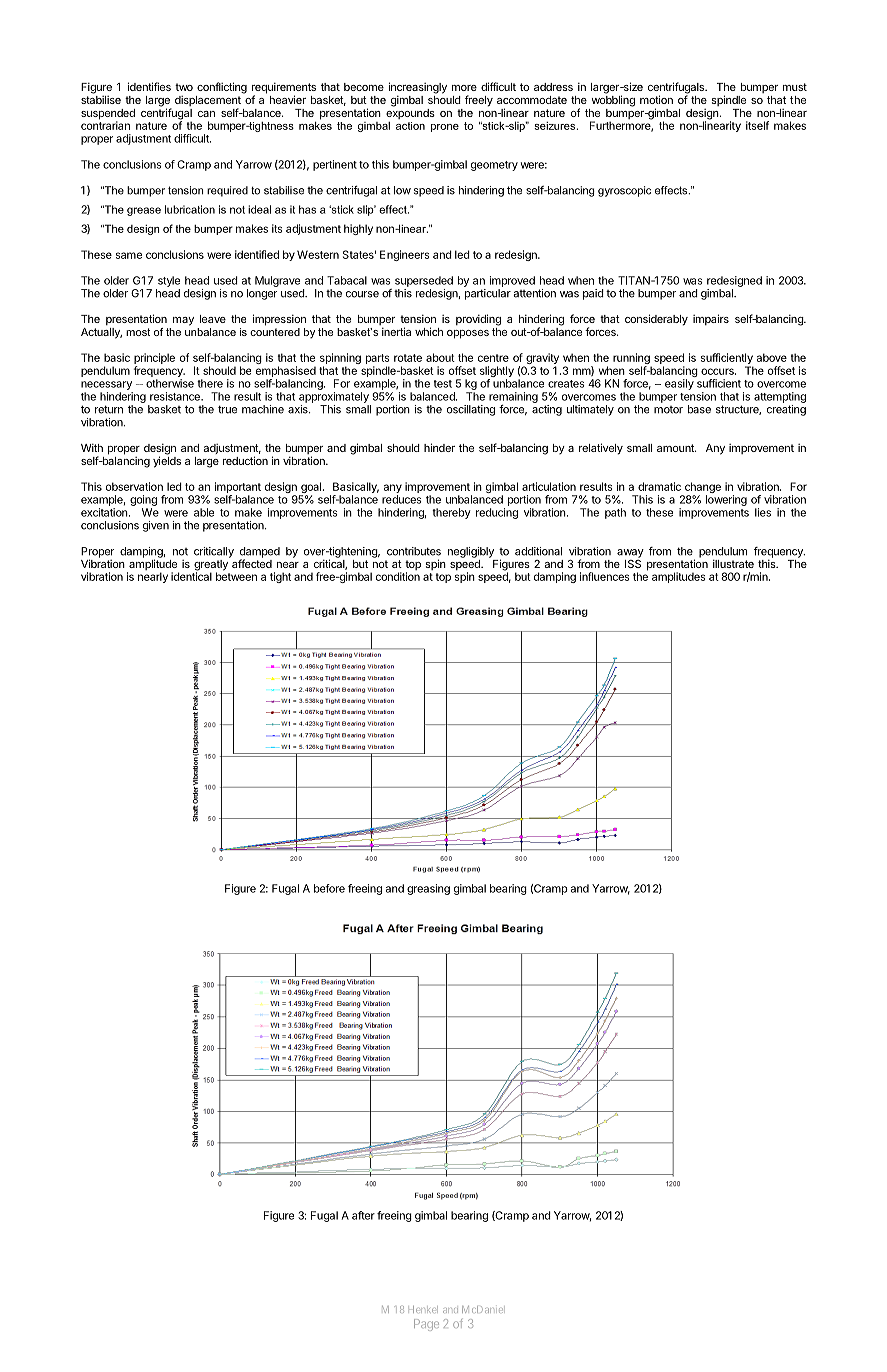 The height and width of the screenshot is (1372, 887). I want to click on greasing, so click(428, 889).
